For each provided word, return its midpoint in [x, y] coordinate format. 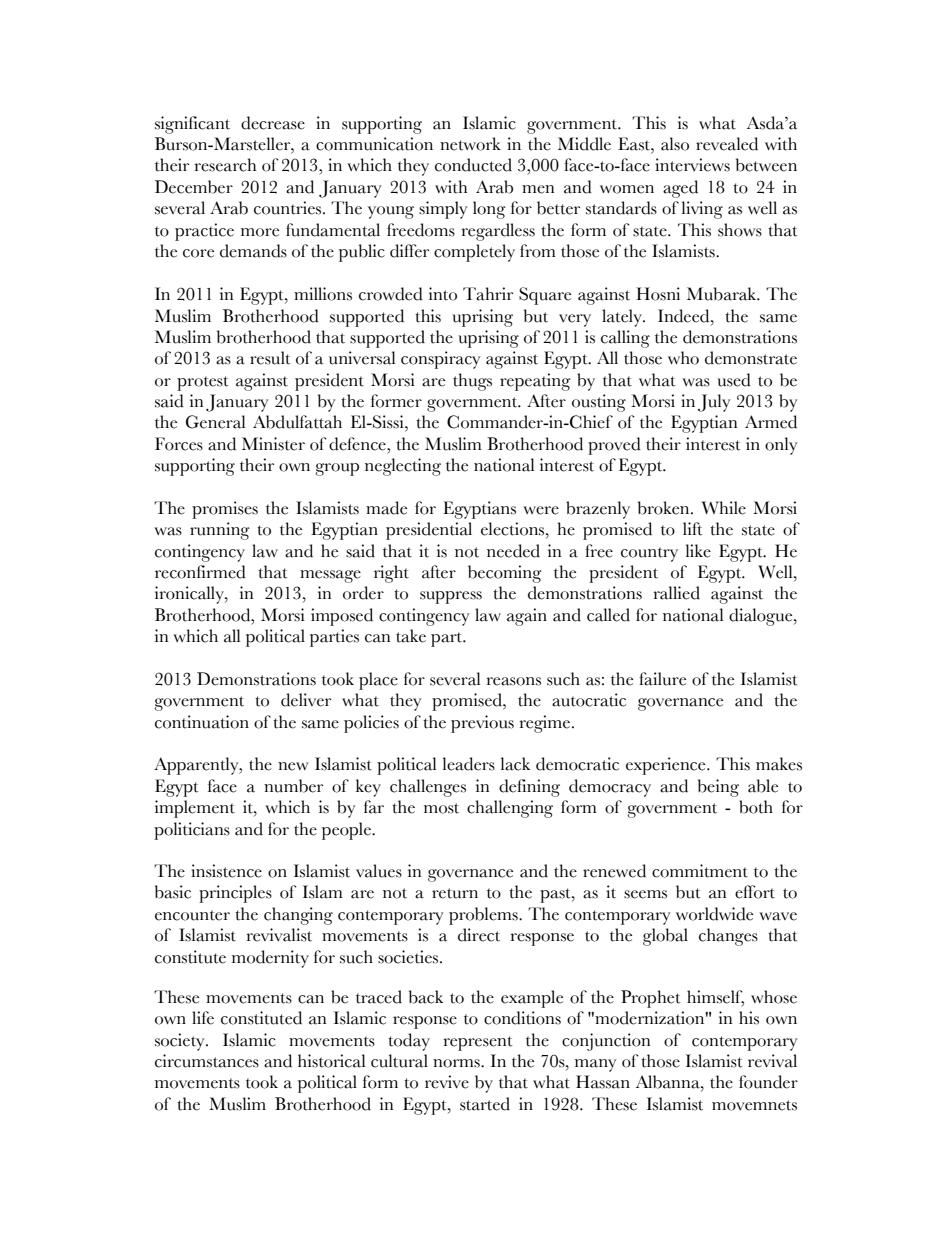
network [470, 144]
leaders [469, 764]
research [225, 165]
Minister [273, 444]
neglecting [403, 467]
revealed [727, 144]
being [718, 788]
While [723, 508]
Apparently [197, 766]
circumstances [207, 1061]
